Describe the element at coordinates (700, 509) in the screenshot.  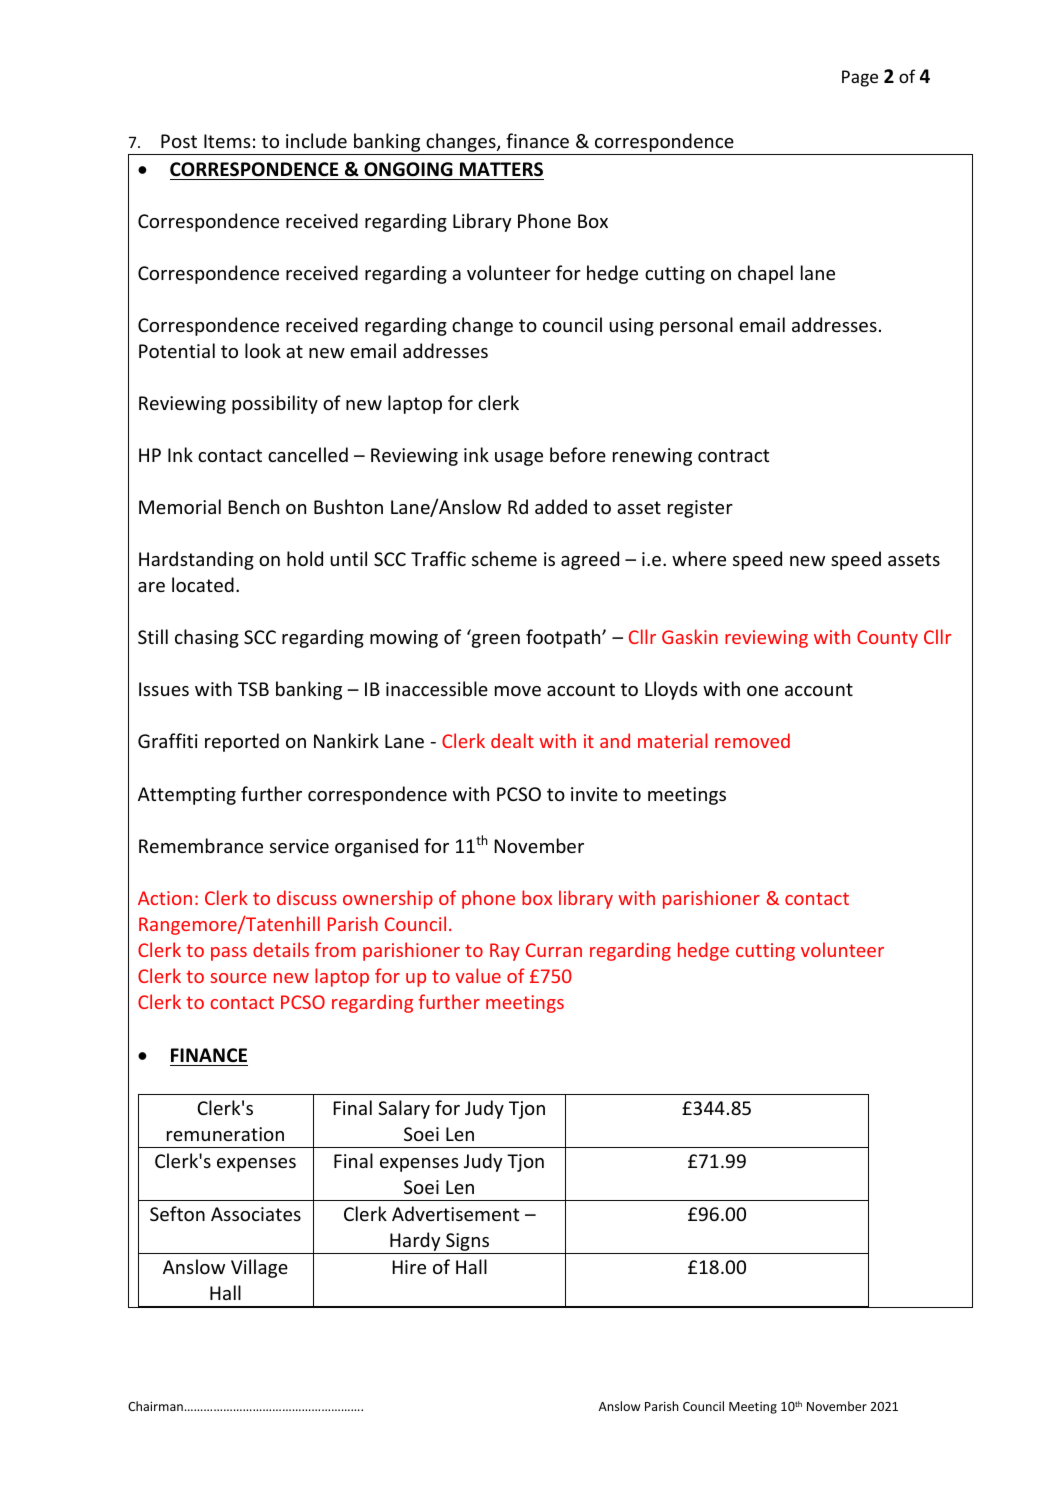
I see `register` at that location.
